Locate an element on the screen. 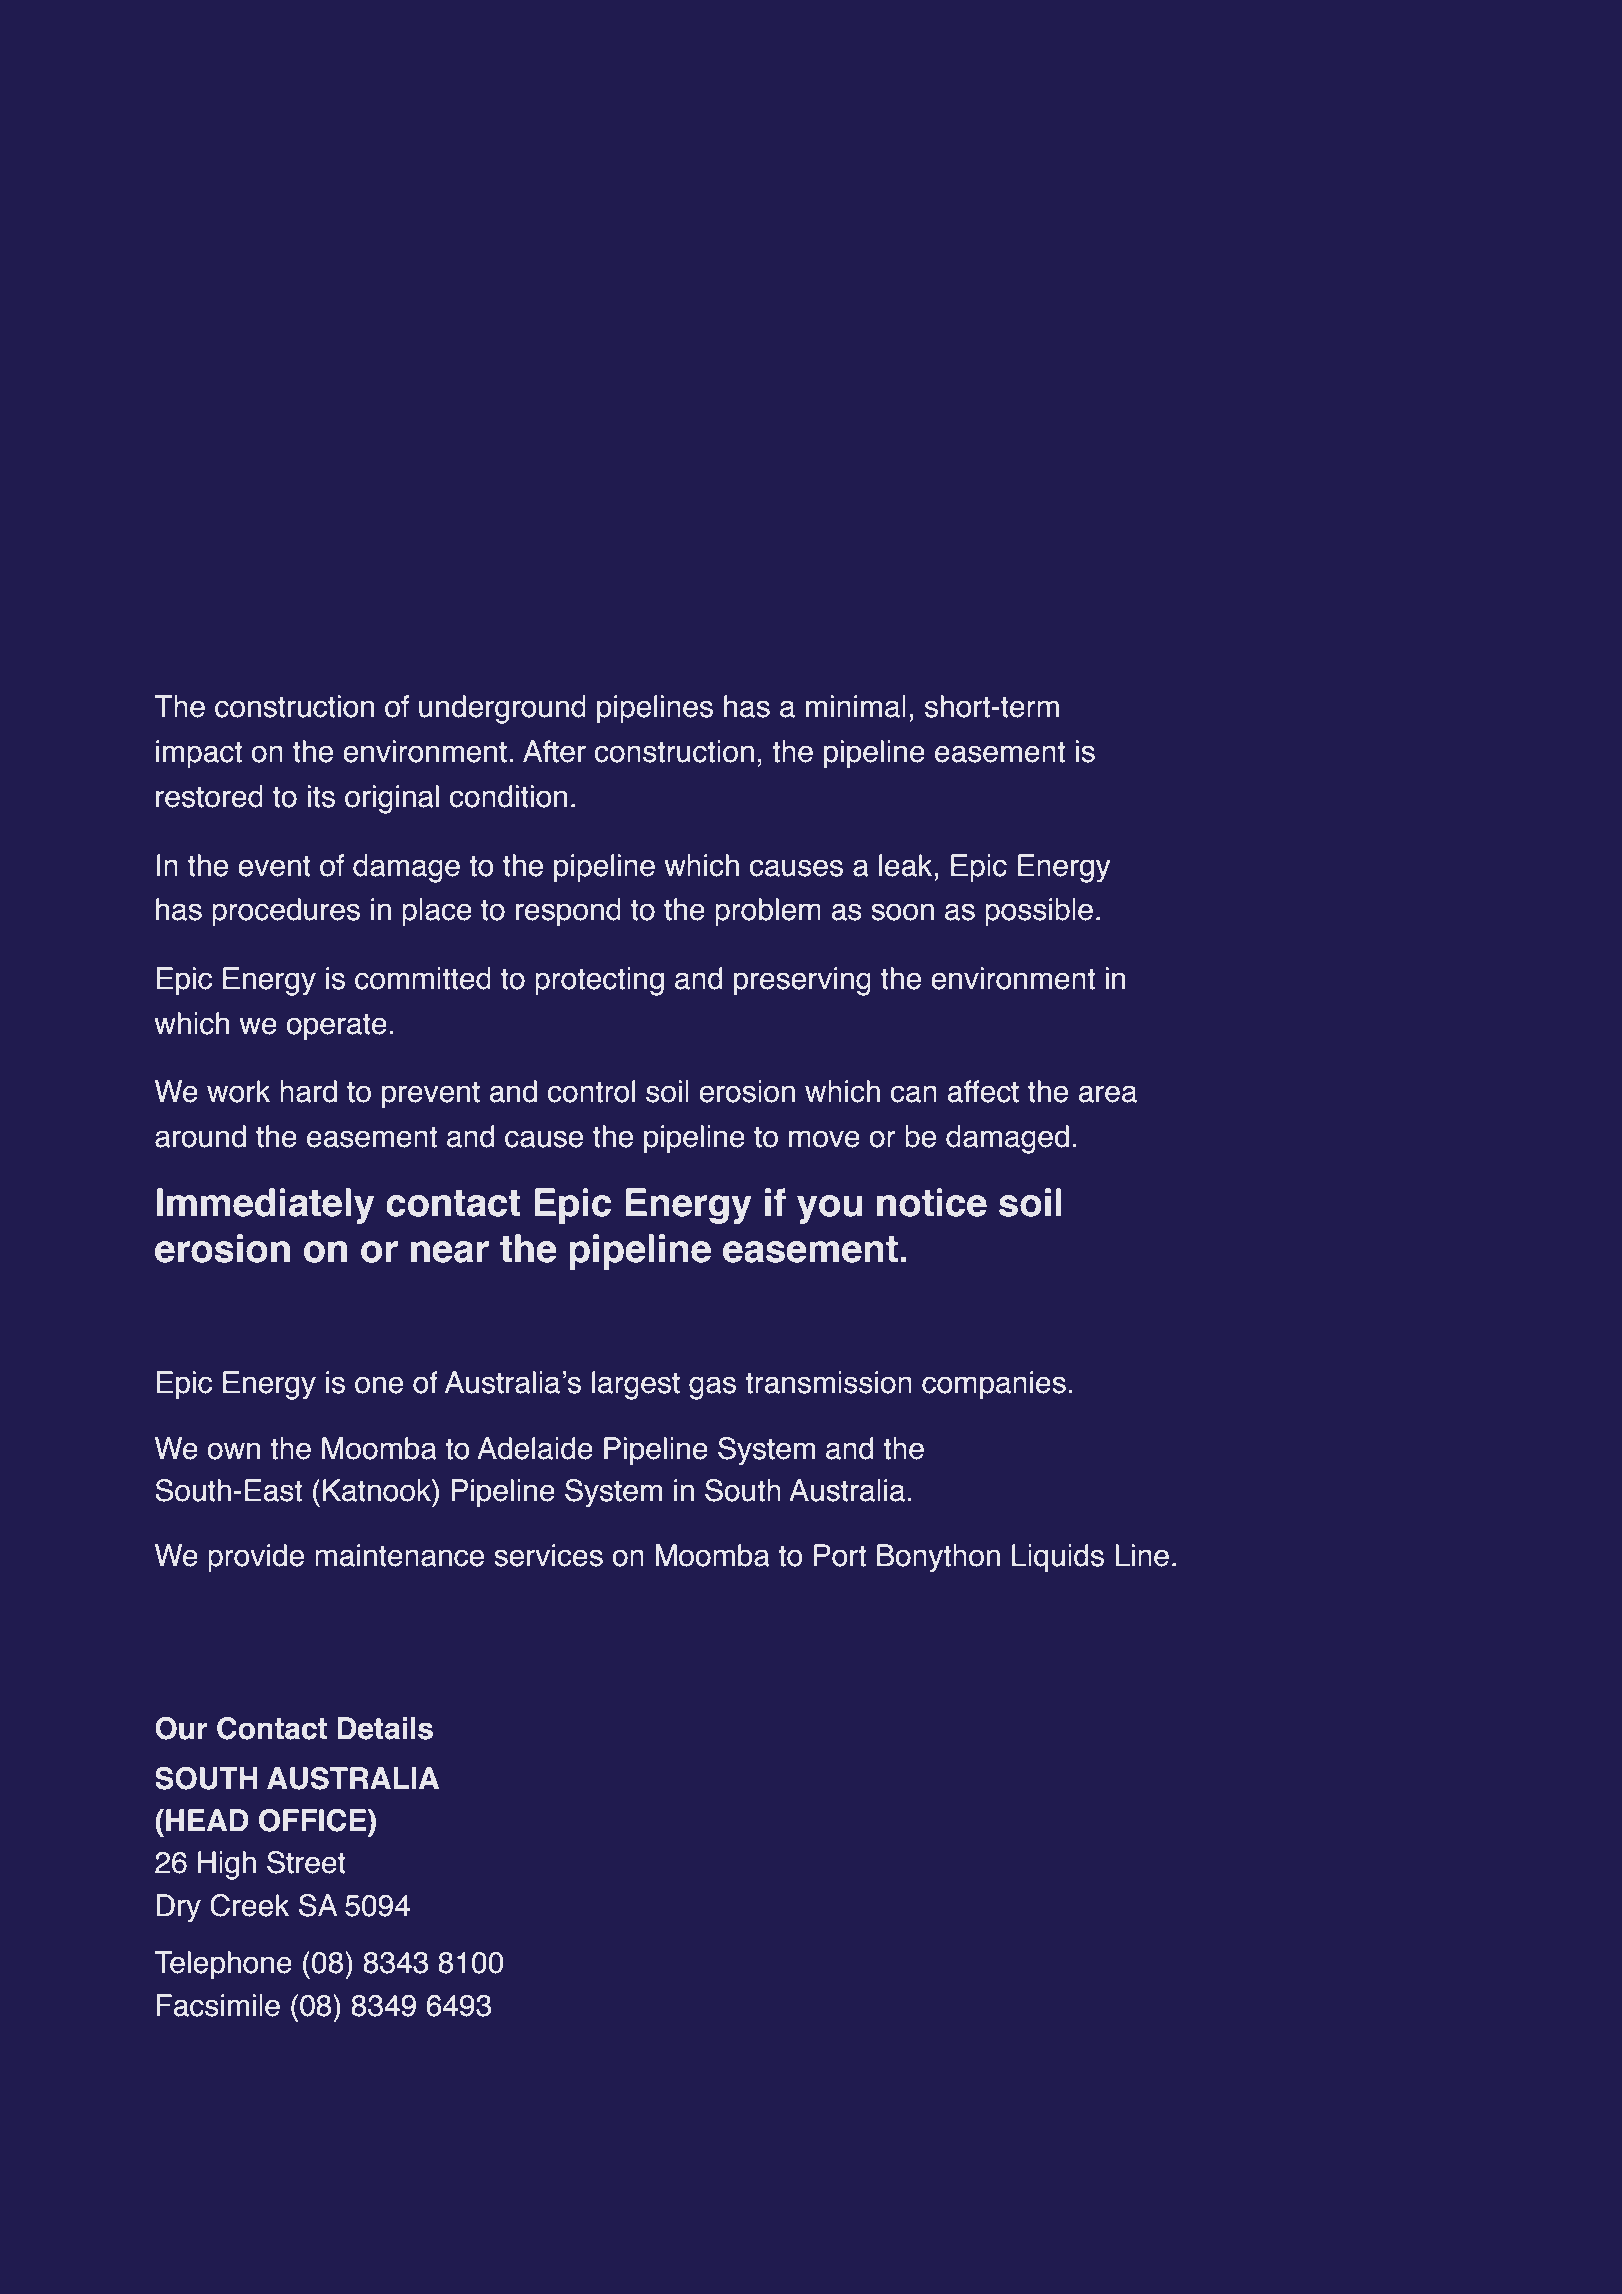 The width and height of the screenshot is (1622, 2294). more is located at coordinates (261, 2102).
